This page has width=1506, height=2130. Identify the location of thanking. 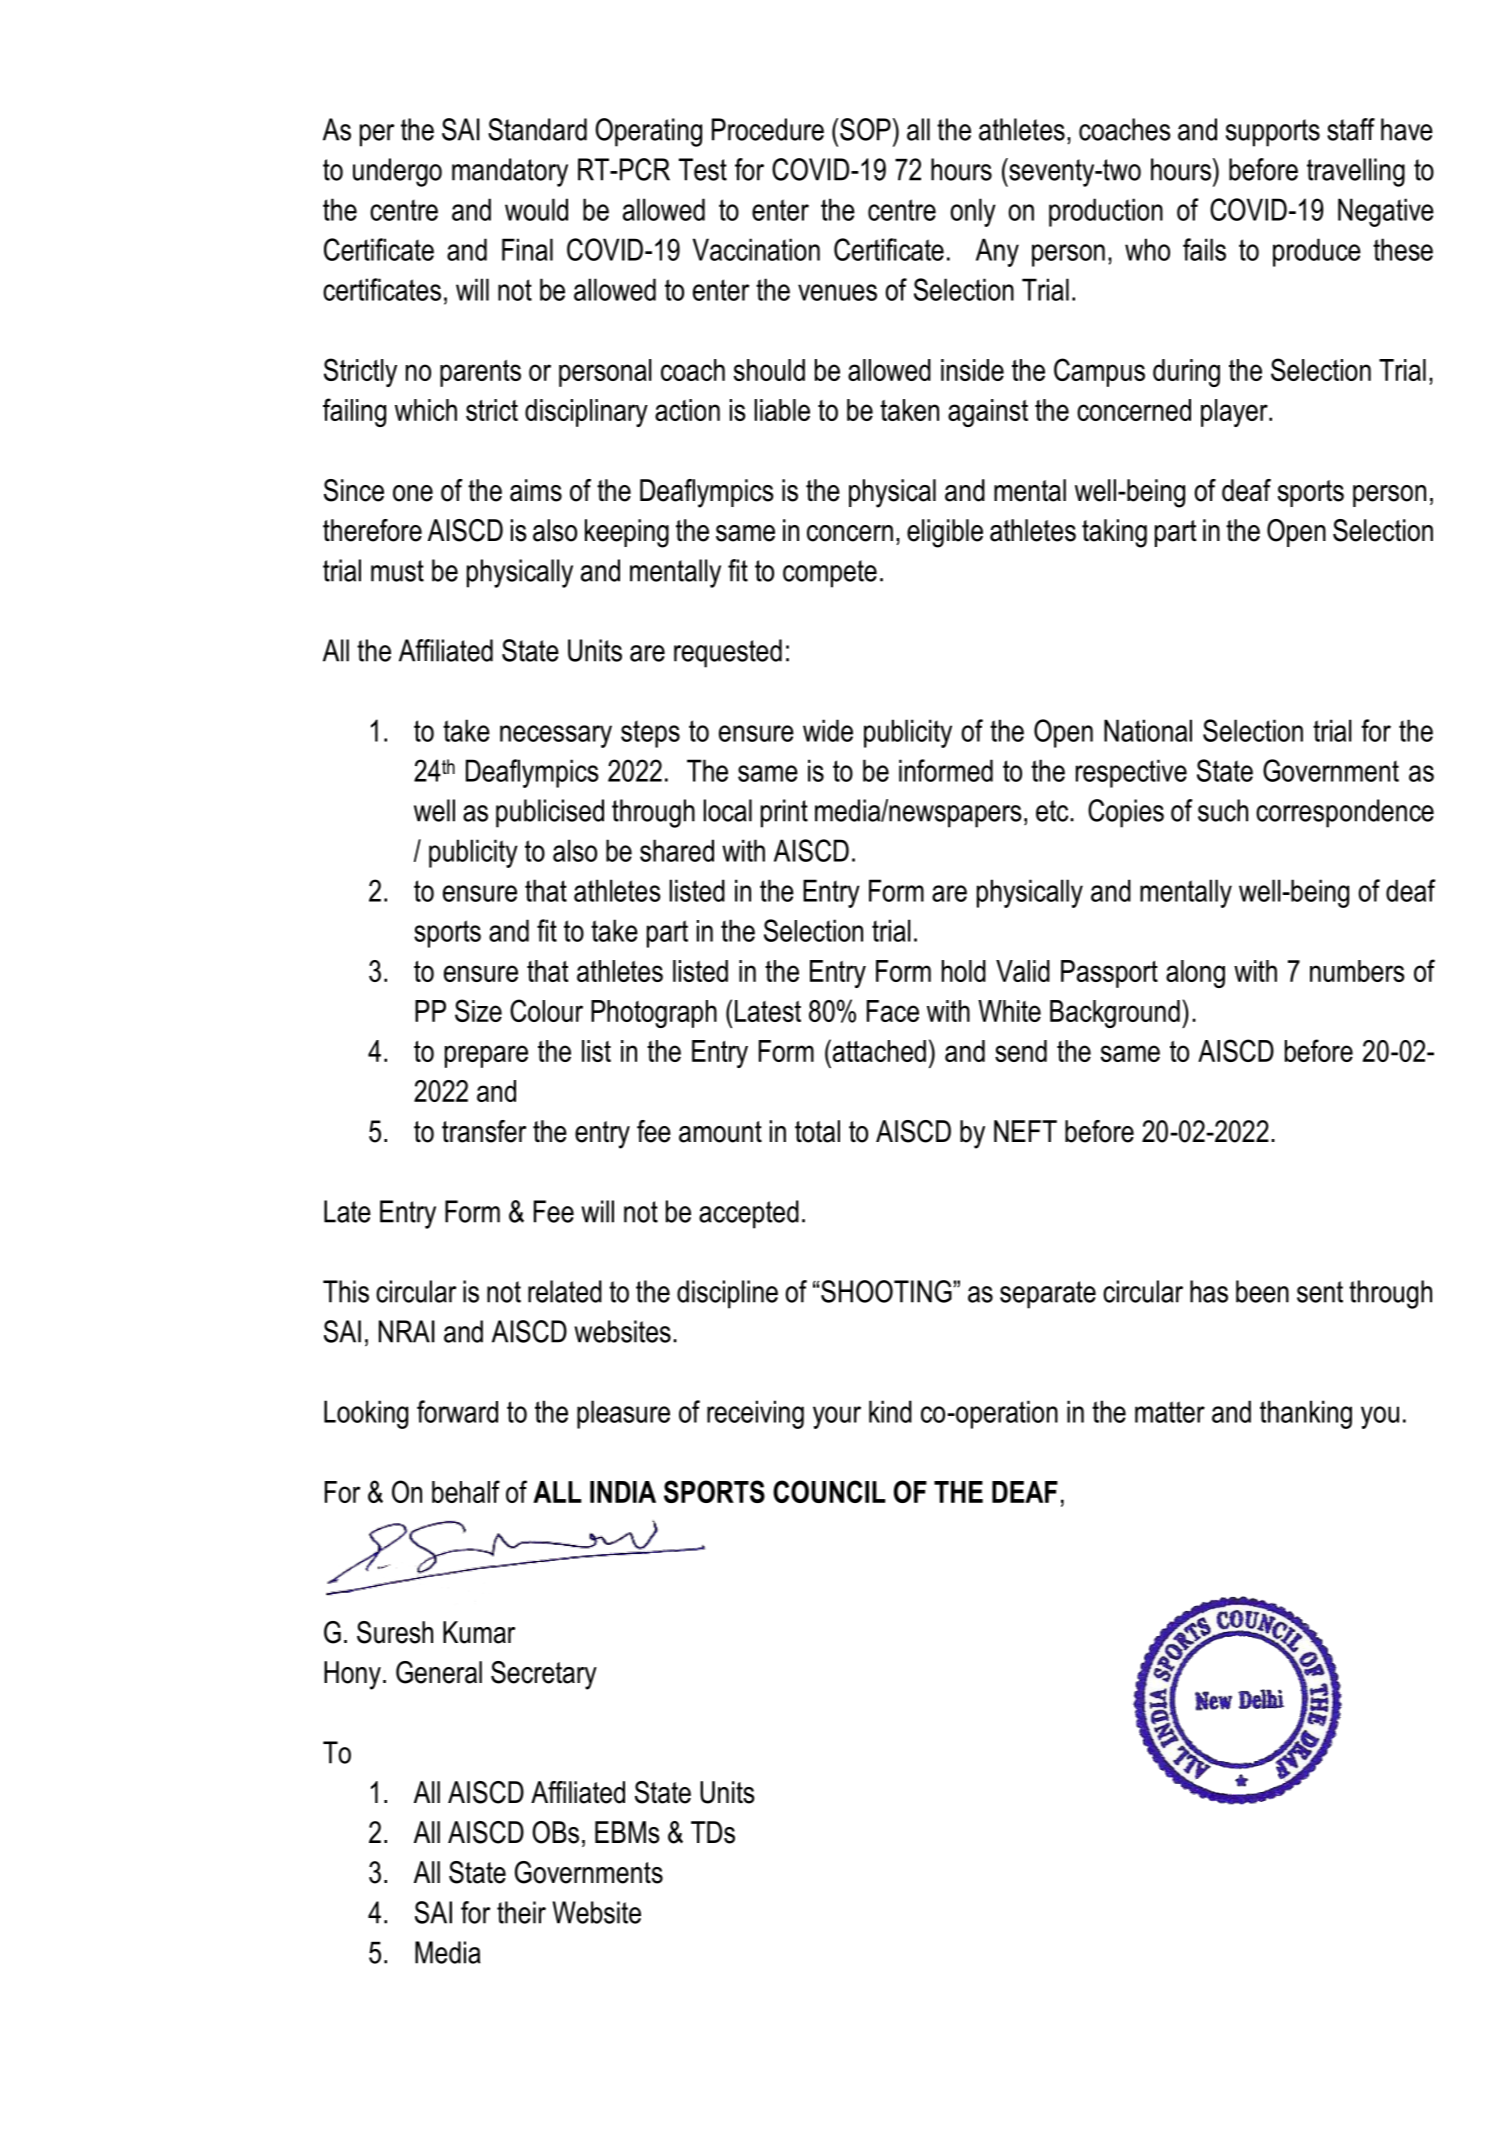
(1306, 1414).
